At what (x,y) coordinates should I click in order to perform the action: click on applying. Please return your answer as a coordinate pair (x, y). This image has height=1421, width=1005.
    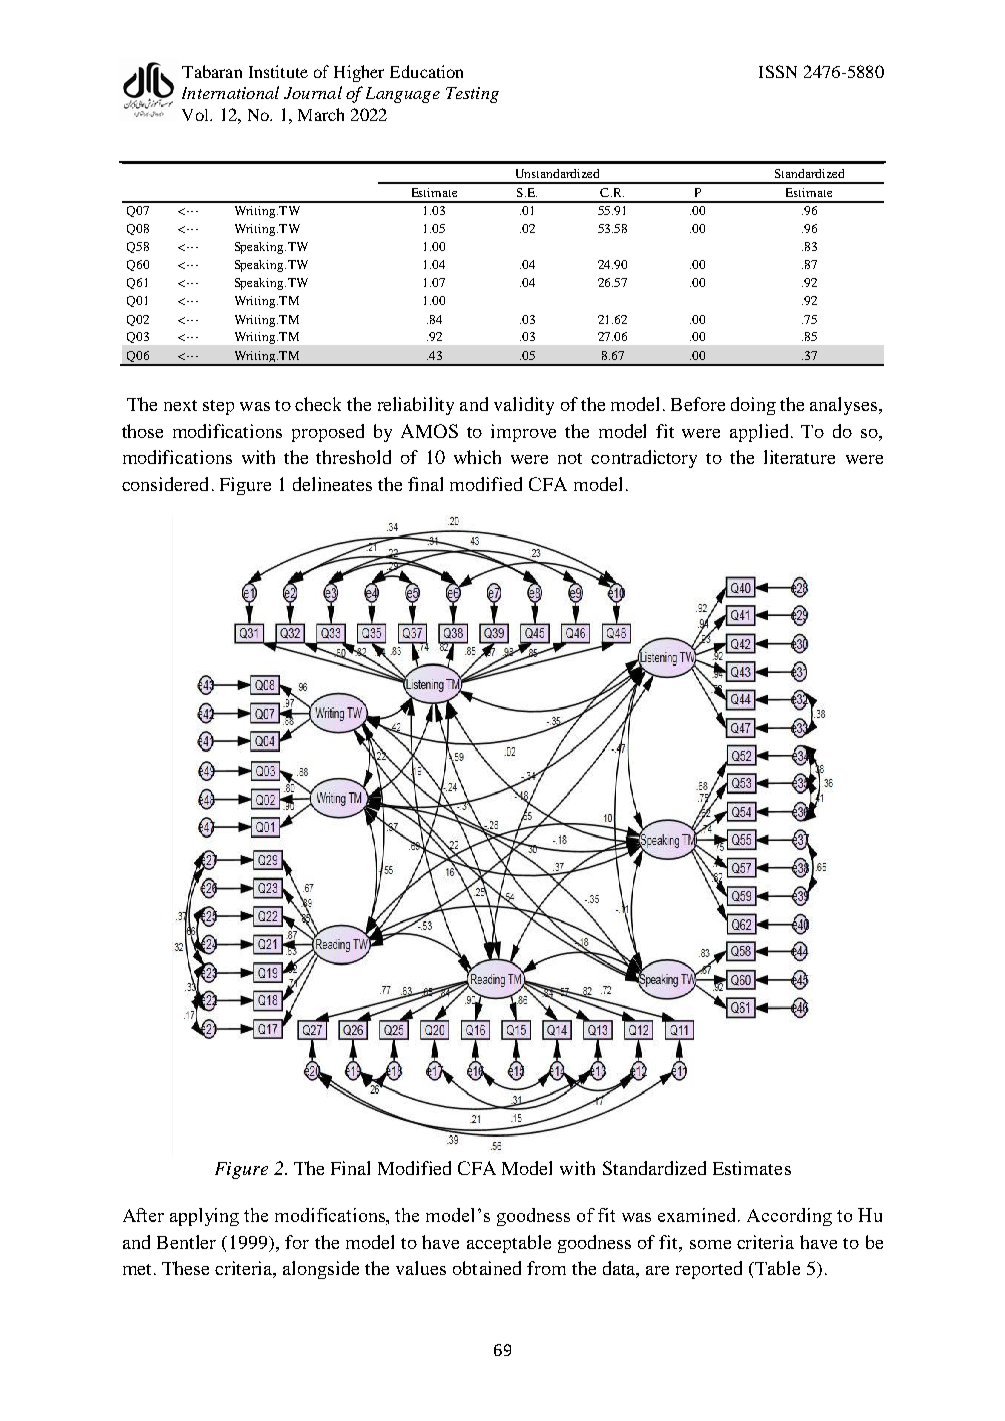
    Looking at the image, I should click on (204, 1217).
